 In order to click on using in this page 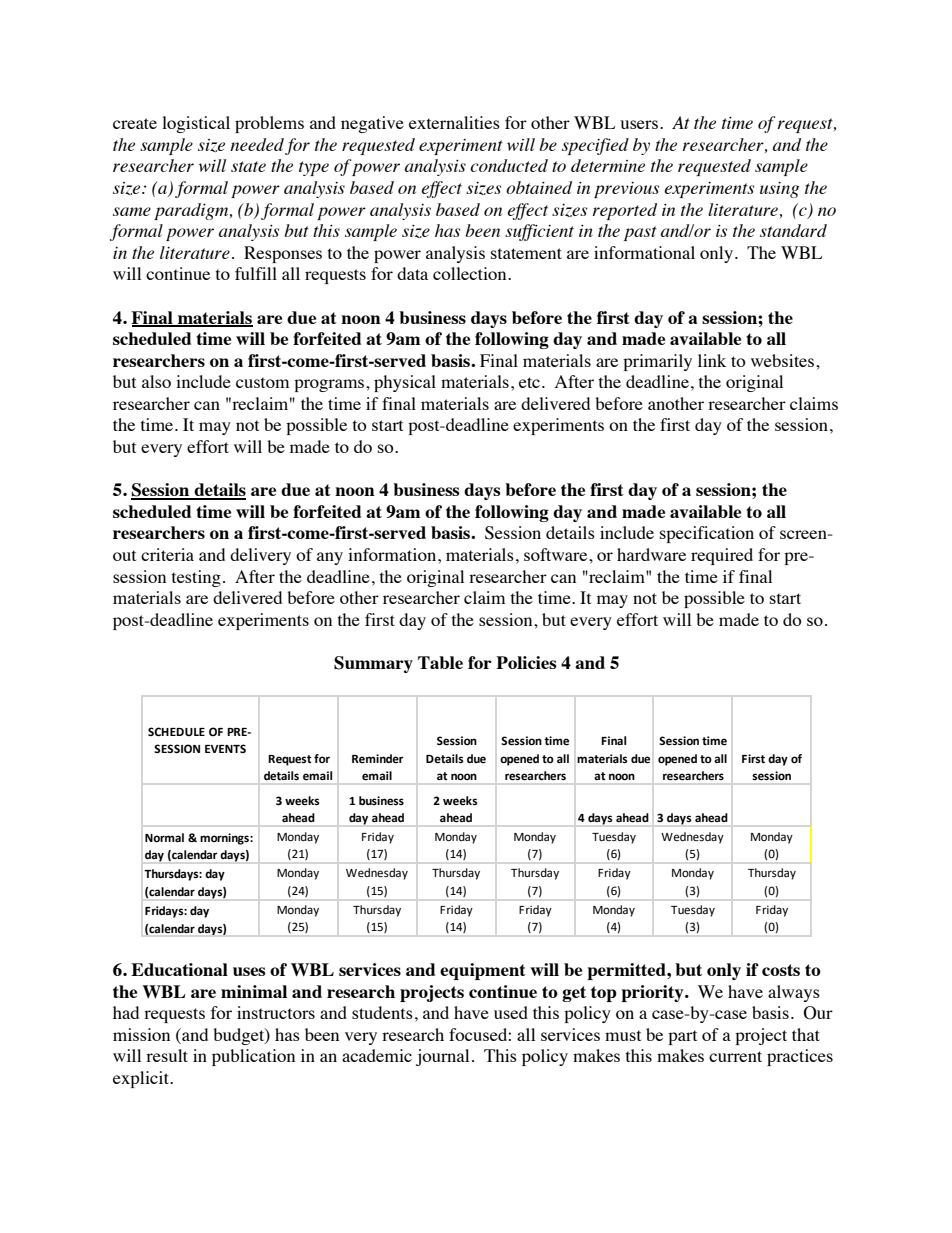, I will do `click(779, 190)`.
